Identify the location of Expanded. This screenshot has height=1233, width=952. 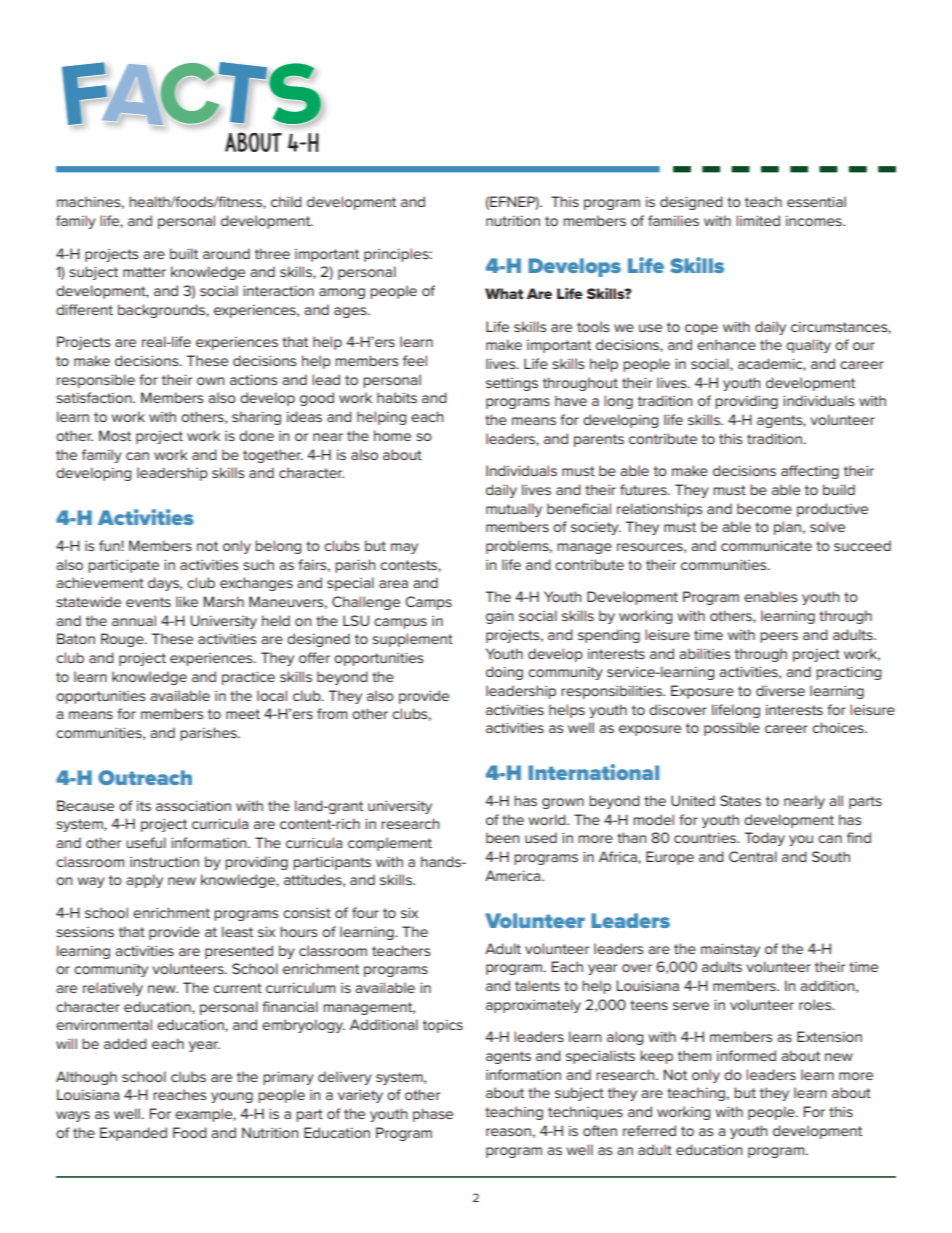
(133, 1134).
